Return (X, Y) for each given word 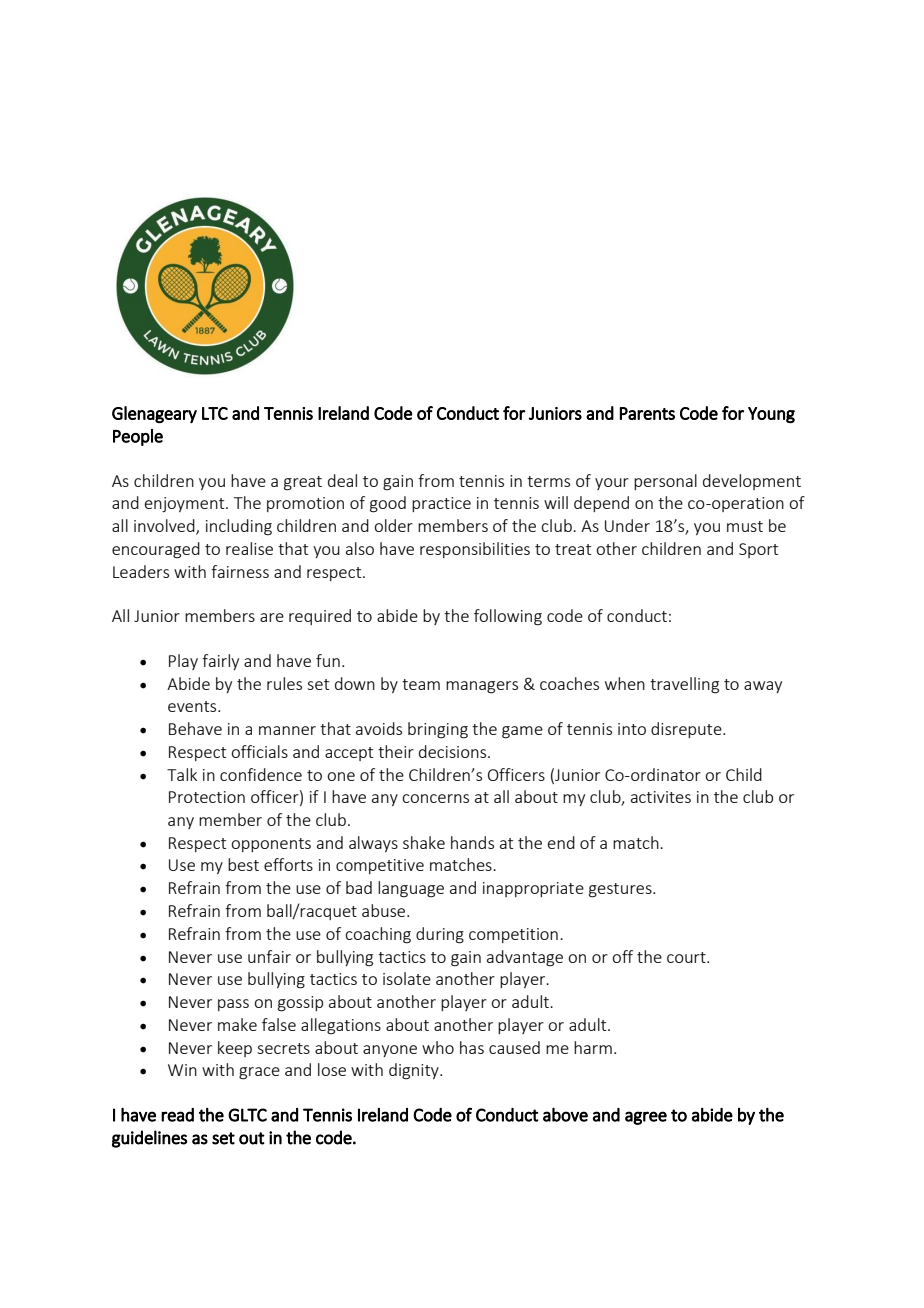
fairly (220, 662)
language (411, 889)
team (421, 684)
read (177, 1115)
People (138, 437)
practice (441, 504)
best (243, 864)
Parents (647, 413)
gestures (621, 890)
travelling (684, 685)
